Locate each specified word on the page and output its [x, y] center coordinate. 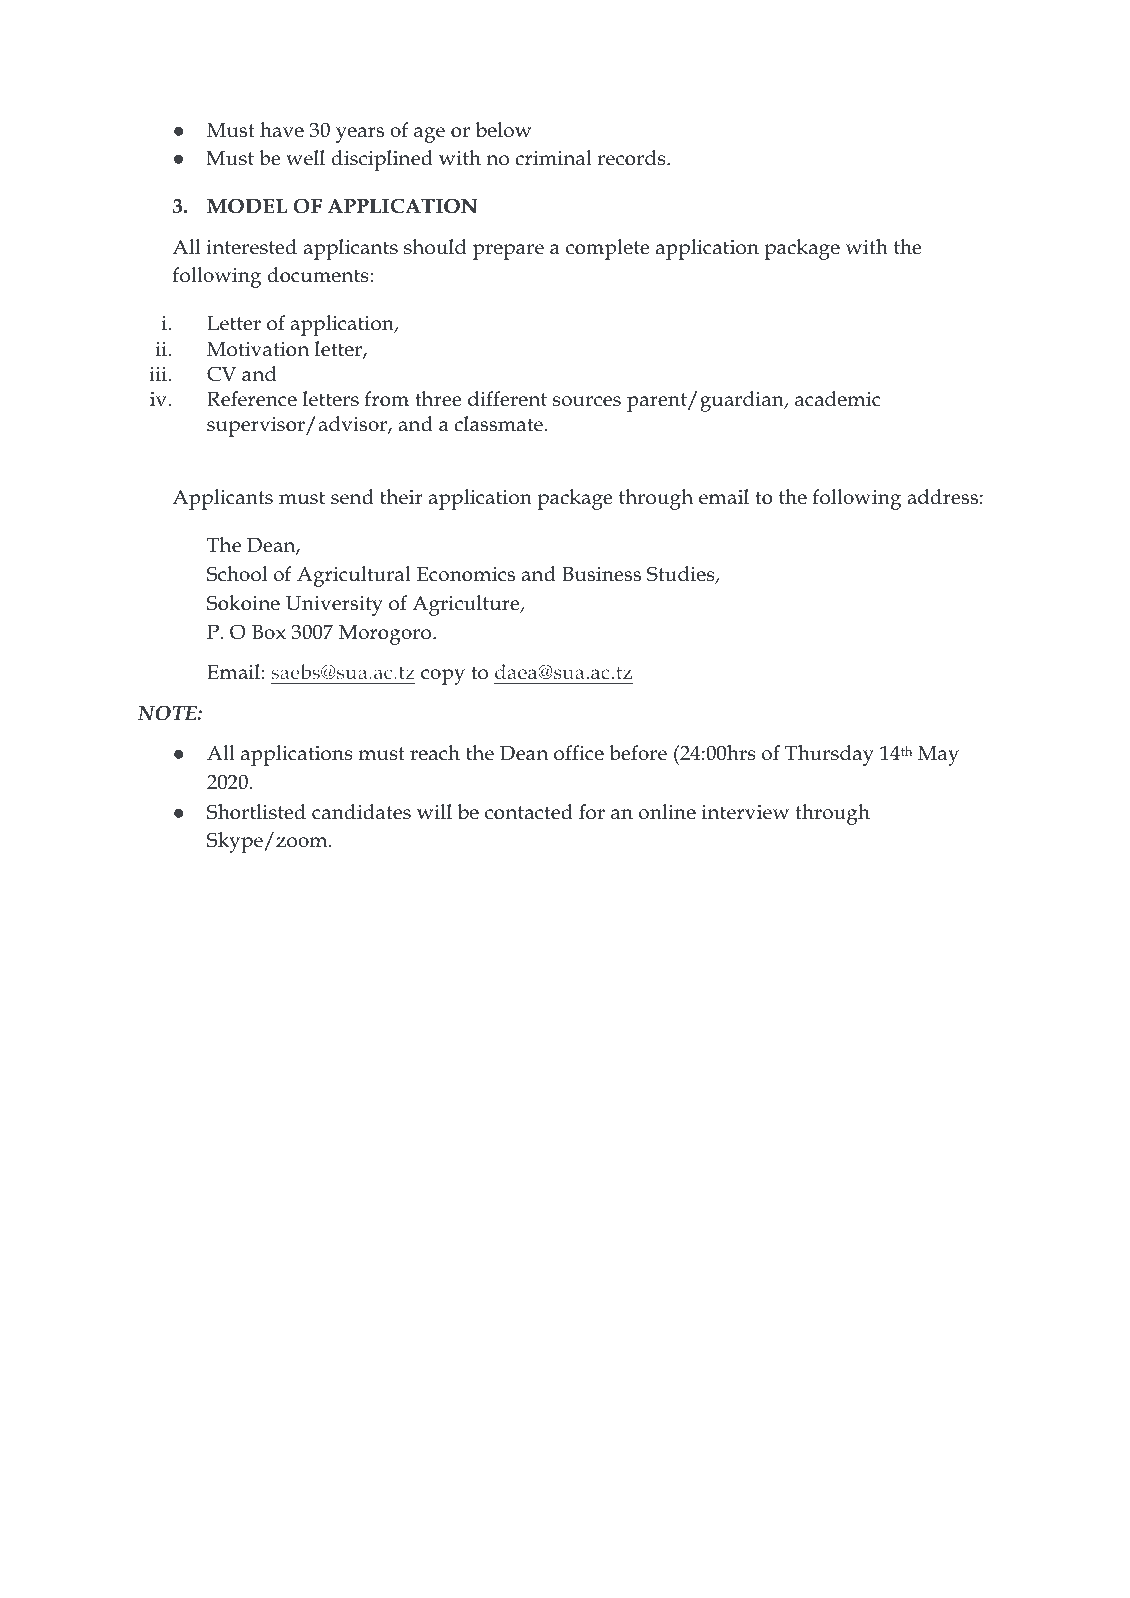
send [352, 497]
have [282, 130]
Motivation [258, 349]
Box [269, 632]
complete [608, 249]
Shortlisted [256, 812]
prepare [508, 252]
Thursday [829, 755]
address [942, 497]
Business [601, 574]
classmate [498, 424]
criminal [553, 158]
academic [838, 399]
